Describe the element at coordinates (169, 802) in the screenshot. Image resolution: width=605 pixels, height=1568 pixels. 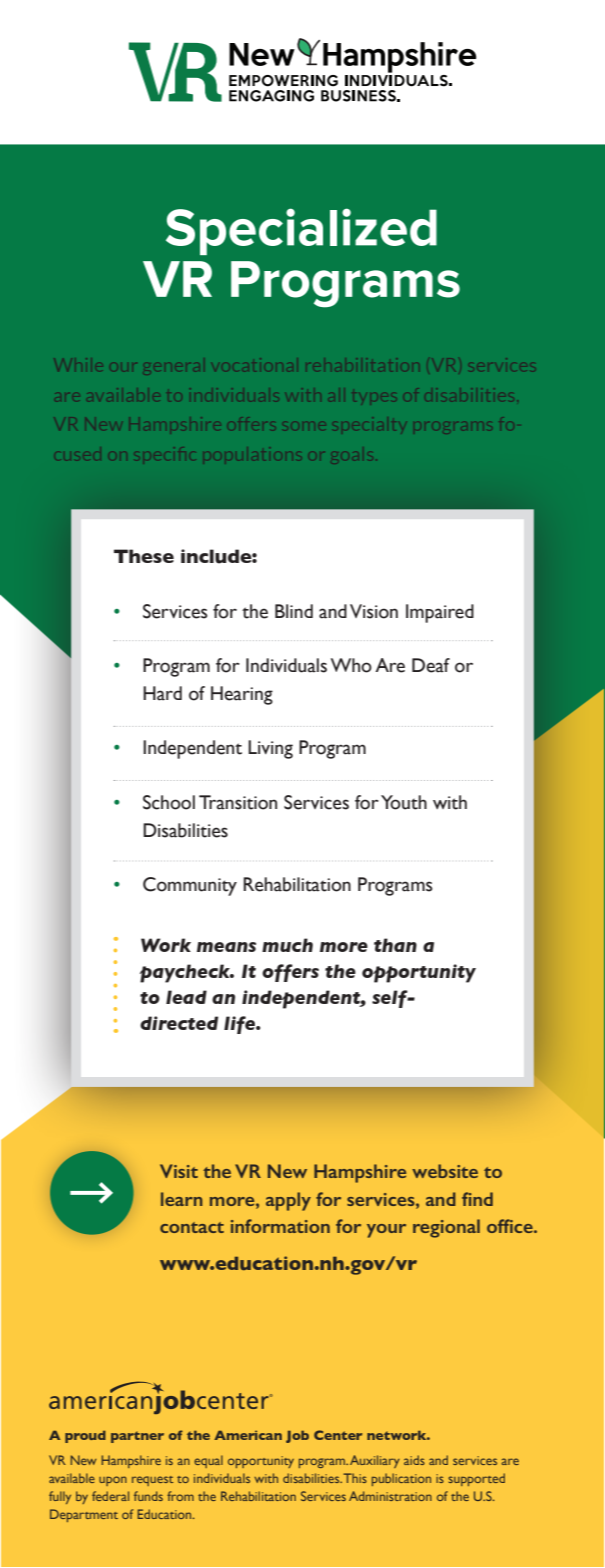
I see `School` at that location.
